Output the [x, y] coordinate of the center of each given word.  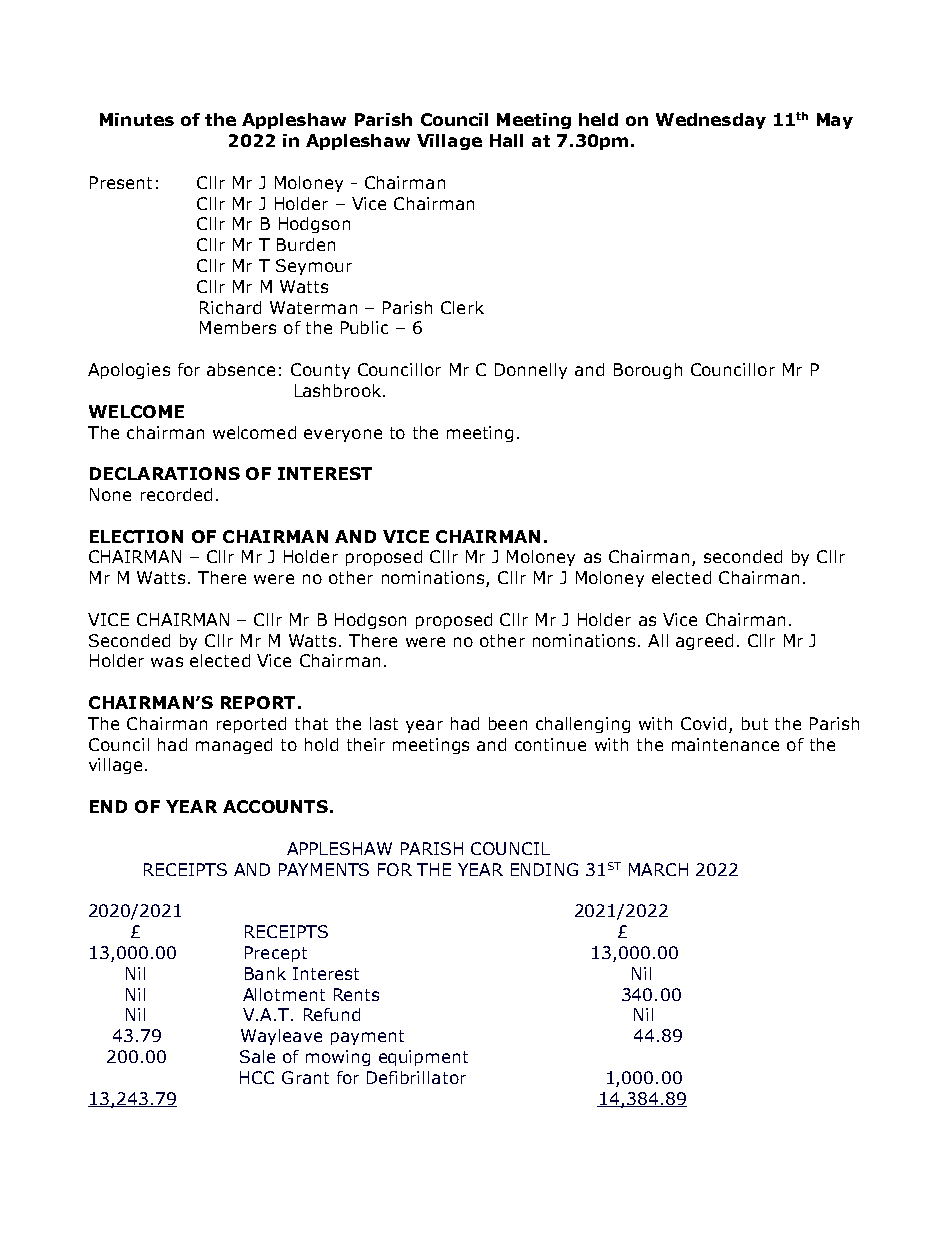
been [508, 723]
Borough [648, 371]
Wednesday [711, 121]
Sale [257, 1056]
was [167, 662]
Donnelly [531, 371]
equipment [423, 1058]
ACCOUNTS [275, 806]
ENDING [544, 869]
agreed [704, 642]
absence [241, 369]
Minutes [137, 119]
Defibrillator [416, 1077]
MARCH [658, 869]
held [598, 119]
